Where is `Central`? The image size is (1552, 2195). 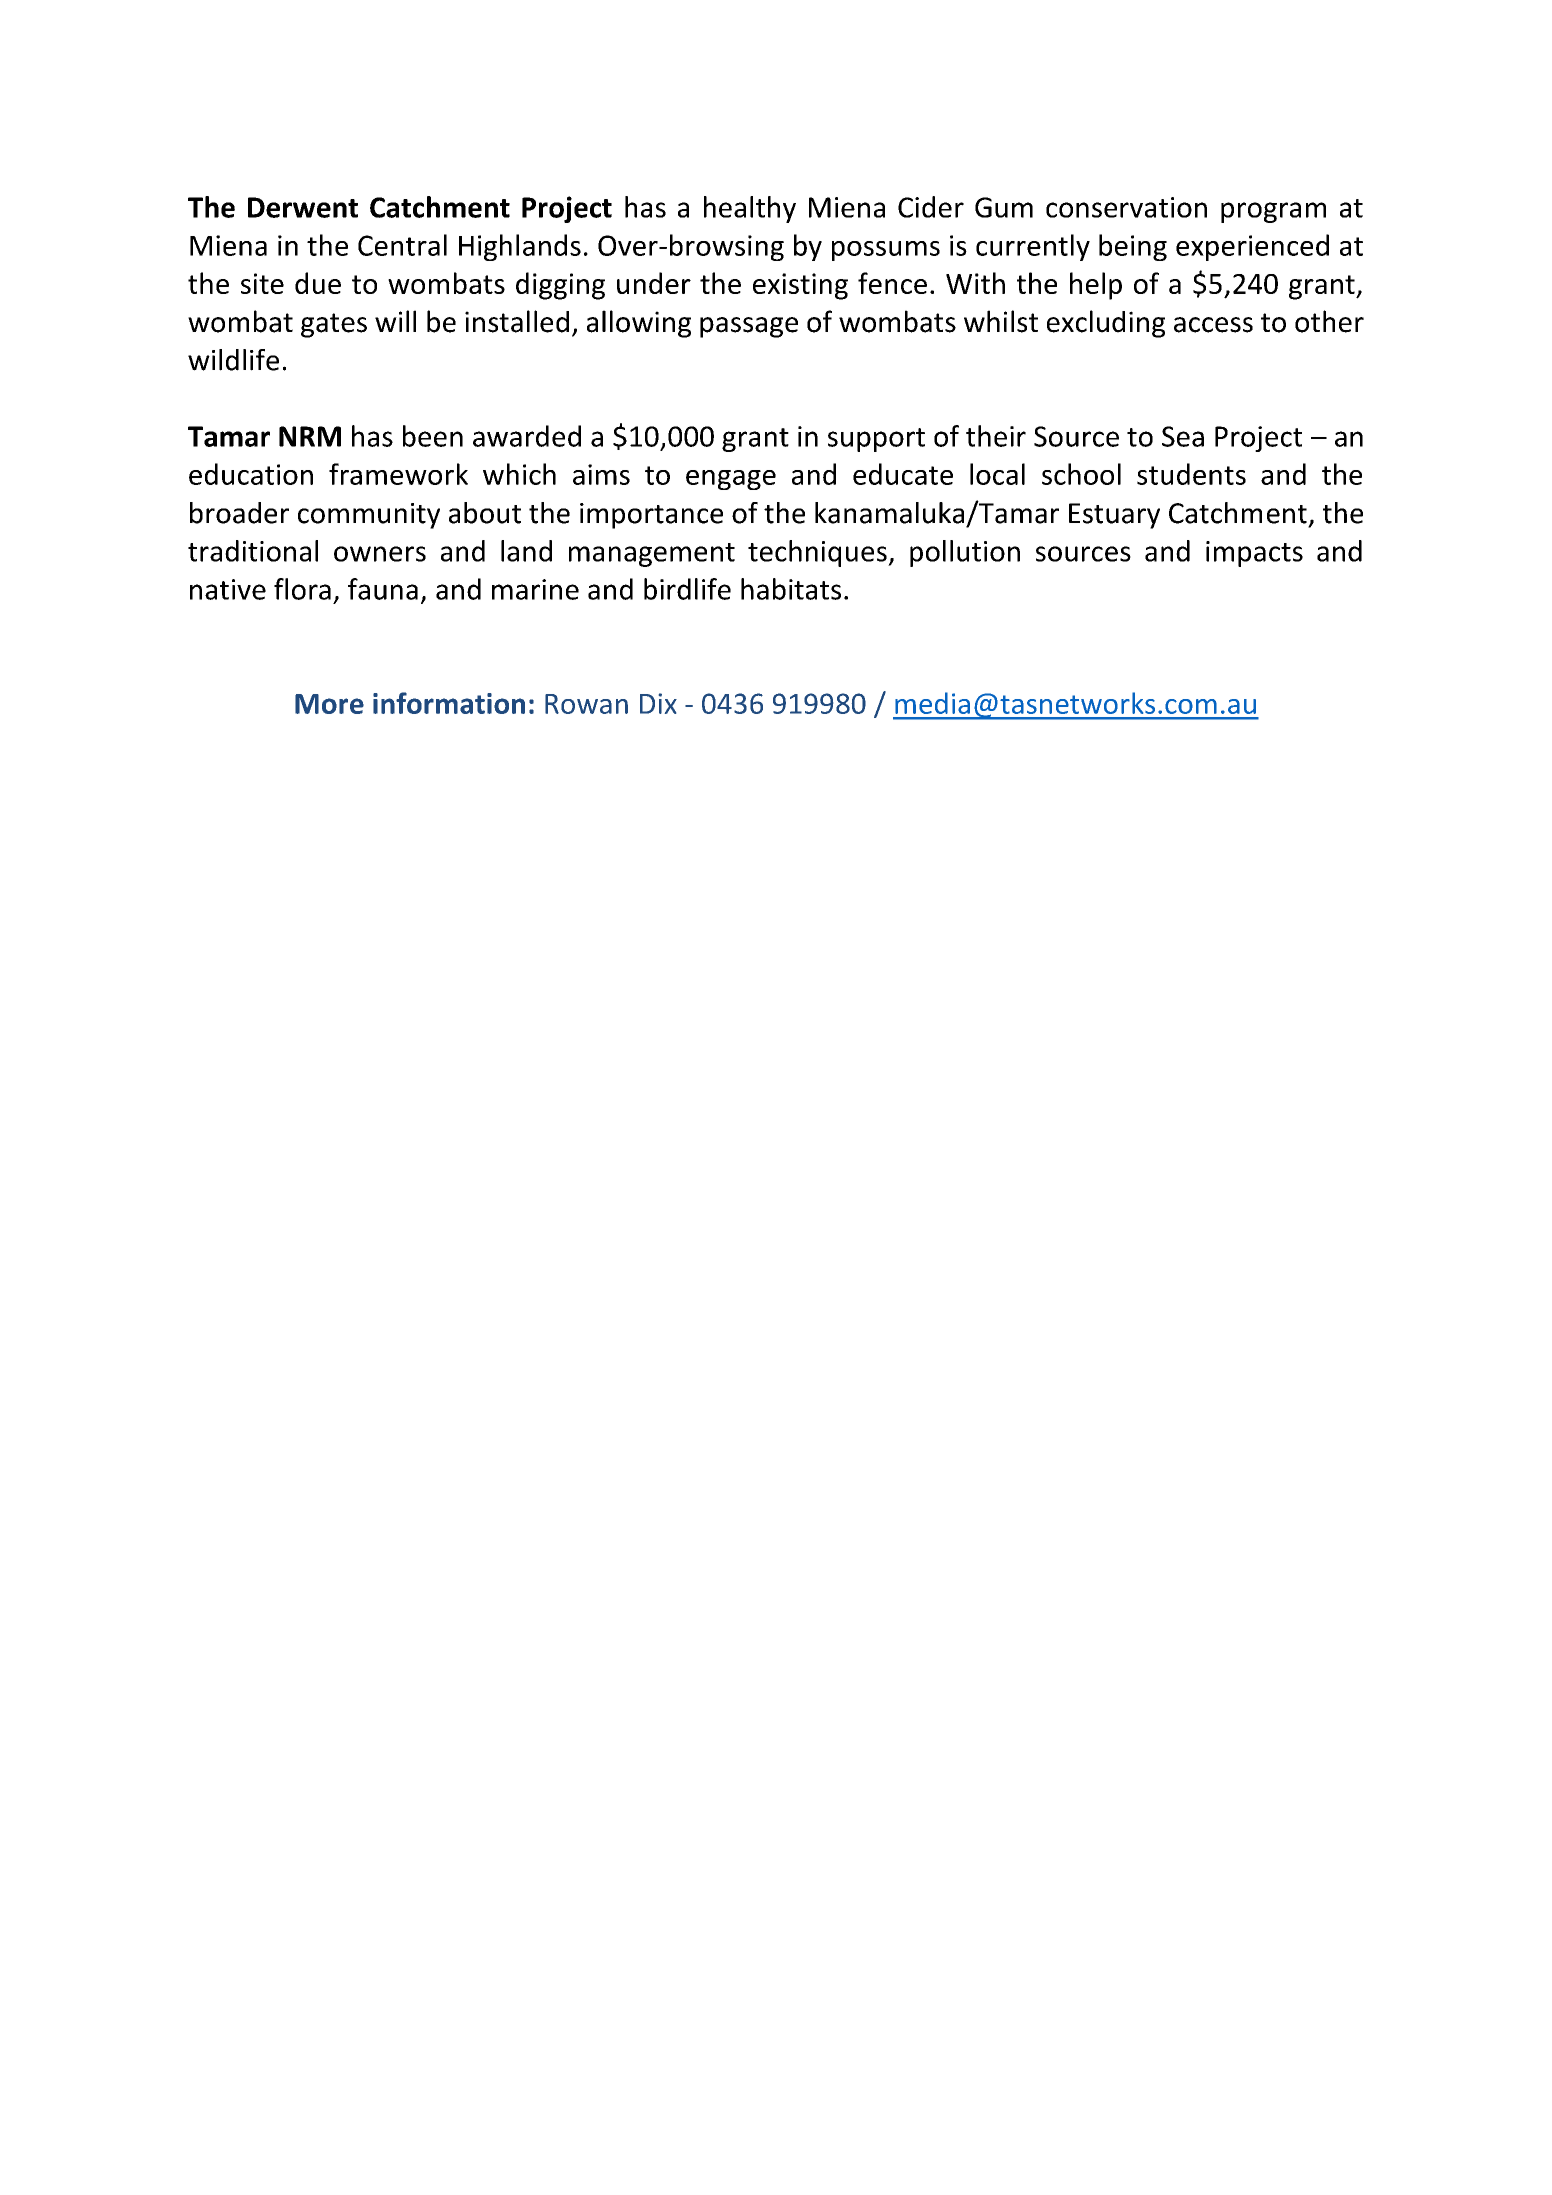 Central is located at coordinates (402, 245).
